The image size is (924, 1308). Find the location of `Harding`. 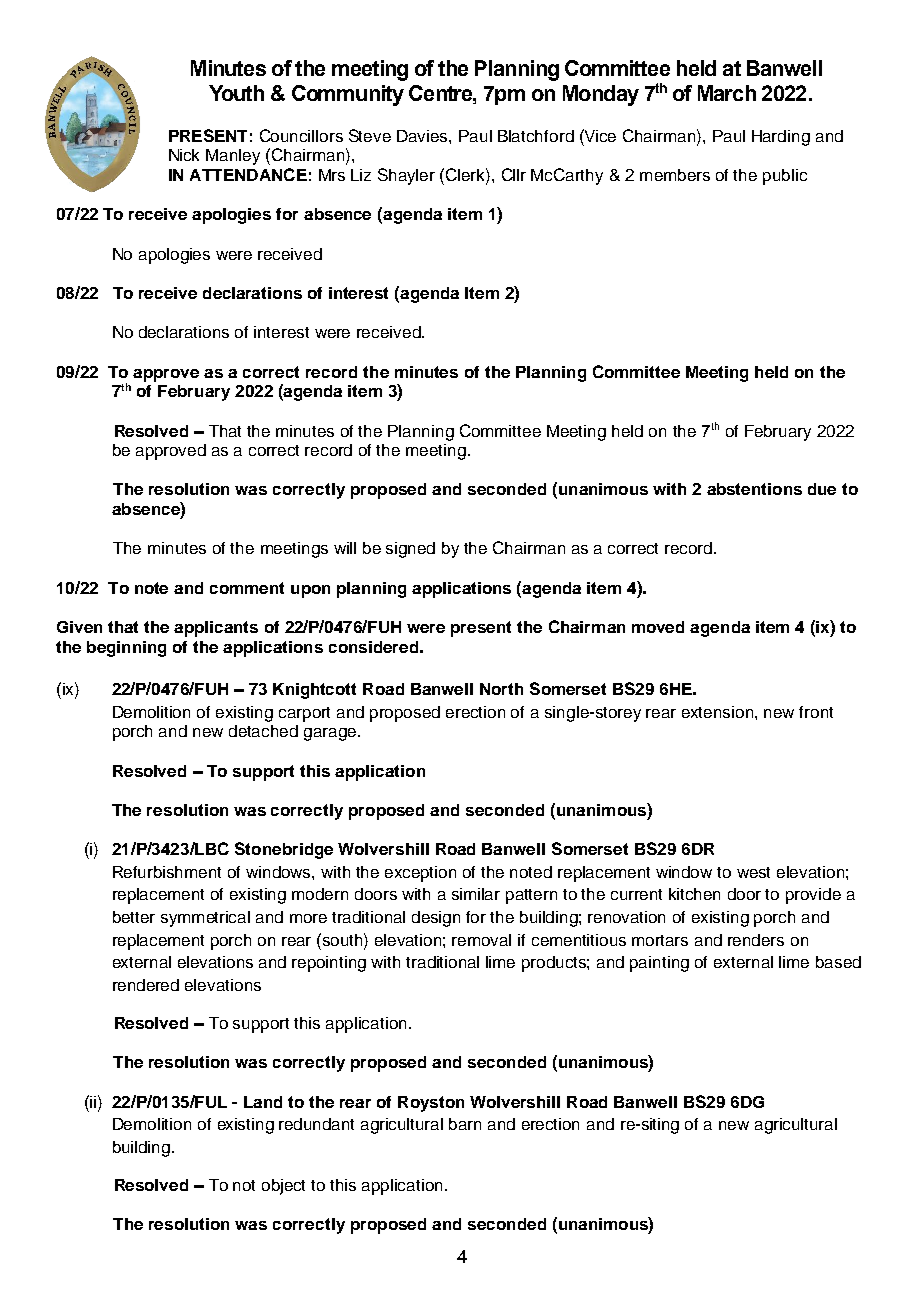

Harding is located at coordinates (781, 138).
